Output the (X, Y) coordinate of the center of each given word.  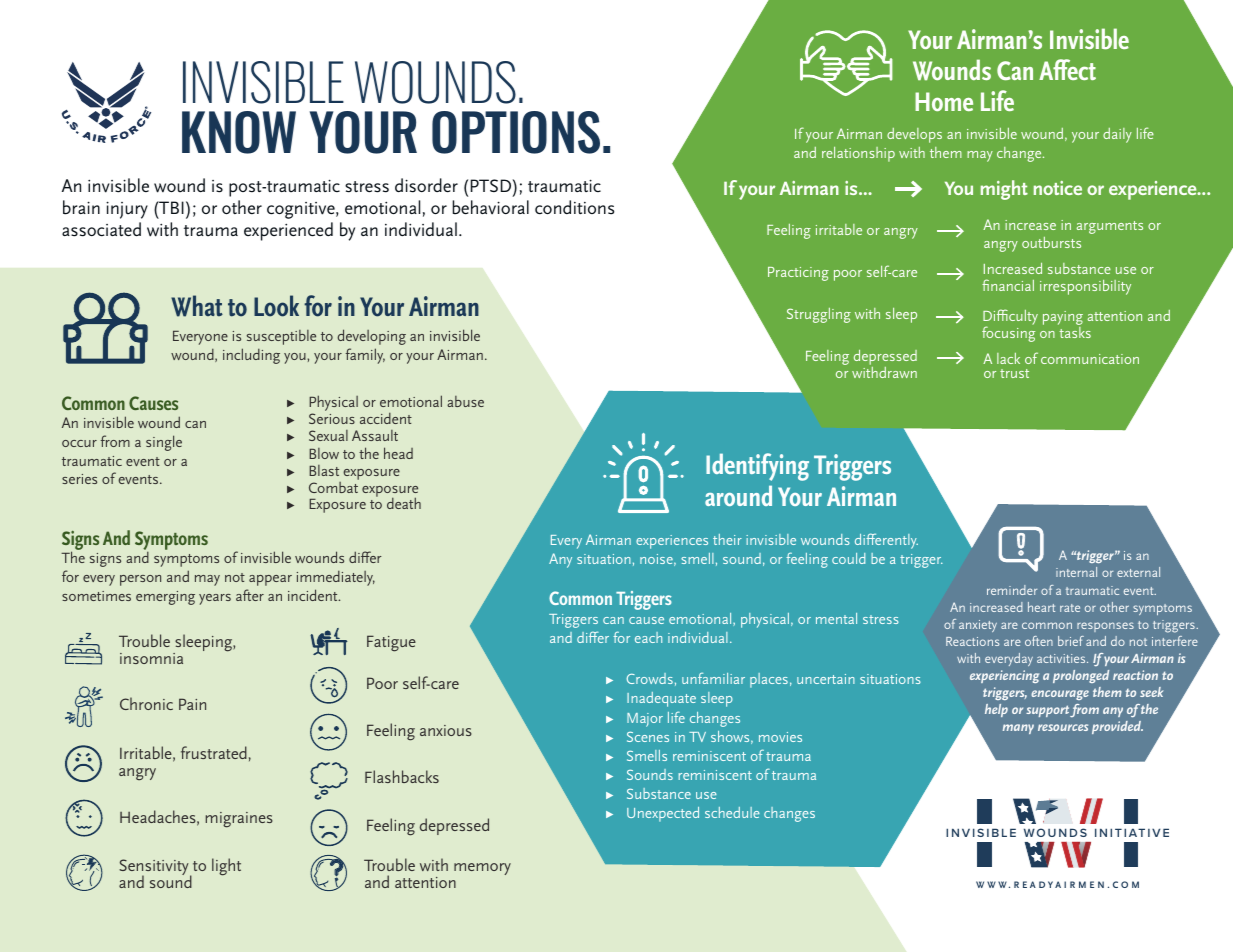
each (648, 637)
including (251, 356)
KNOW (239, 132)
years (215, 599)
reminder (1012, 590)
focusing (1008, 334)
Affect (1067, 69)
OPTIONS (516, 132)
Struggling (819, 315)
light (226, 867)
